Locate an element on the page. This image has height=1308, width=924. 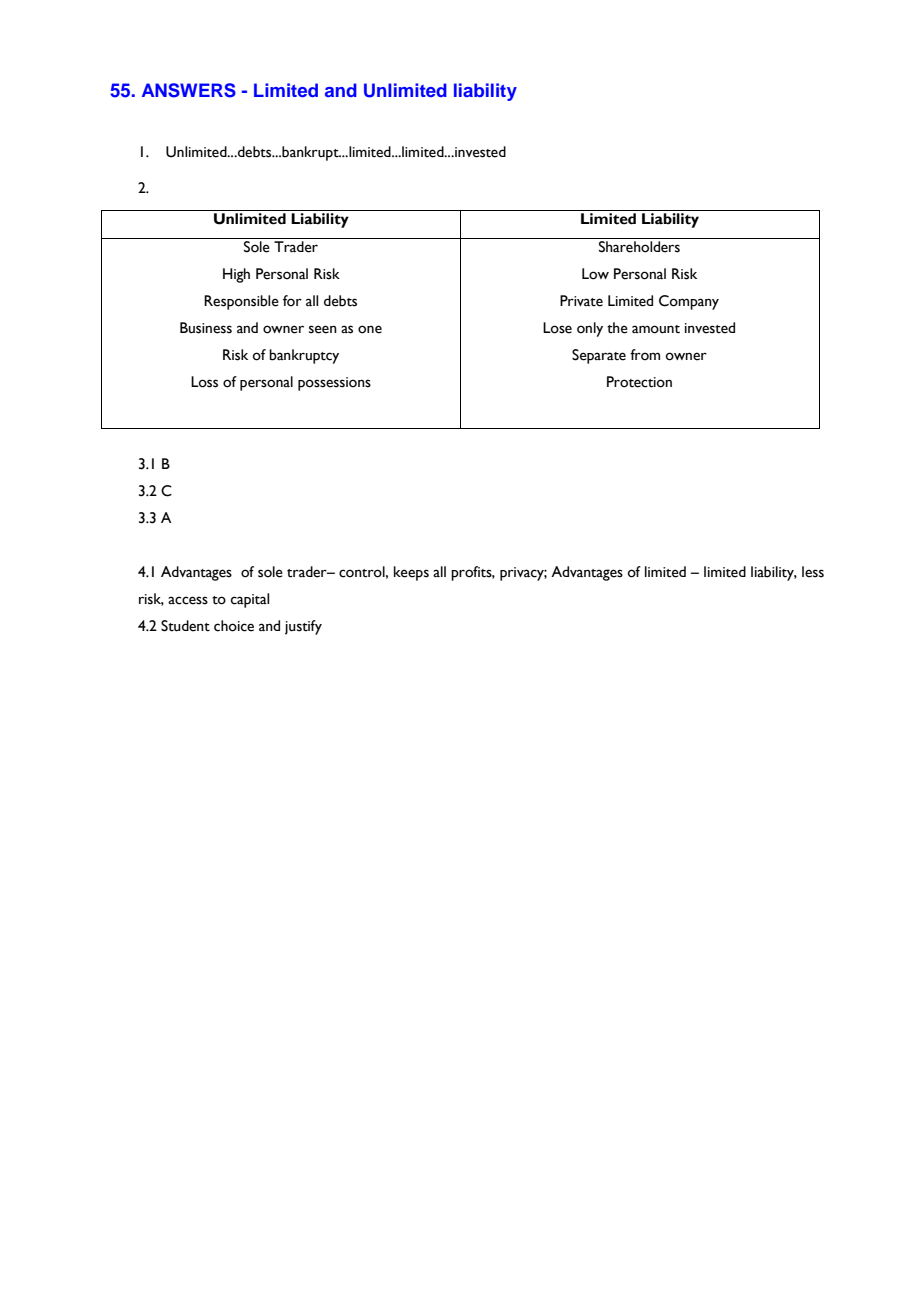
Shareholders is located at coordinates (639, 247).
